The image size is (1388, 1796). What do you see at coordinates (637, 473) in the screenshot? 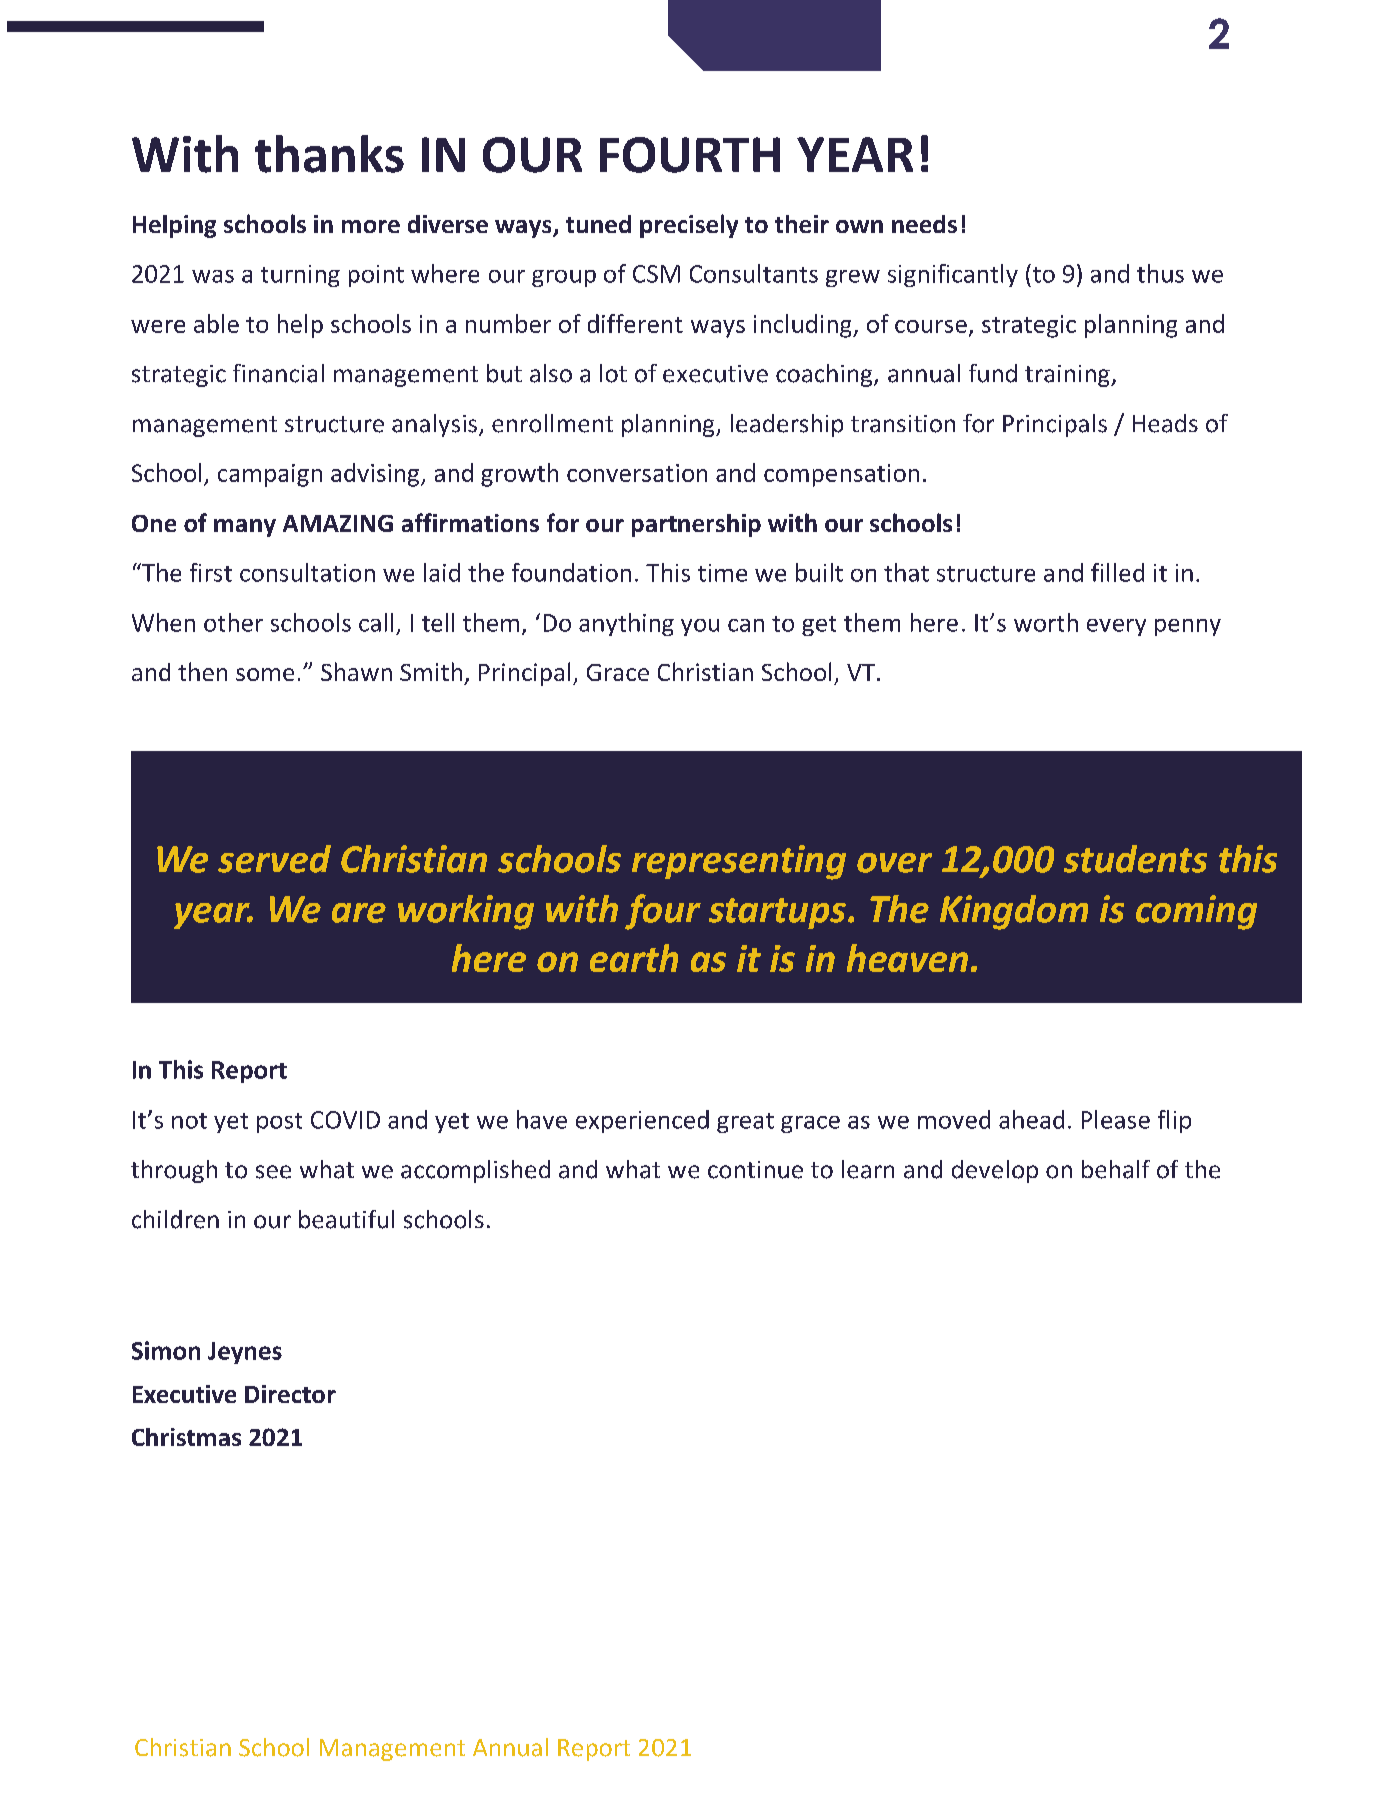
I see `conversation` at bounding box center [637, 473].
